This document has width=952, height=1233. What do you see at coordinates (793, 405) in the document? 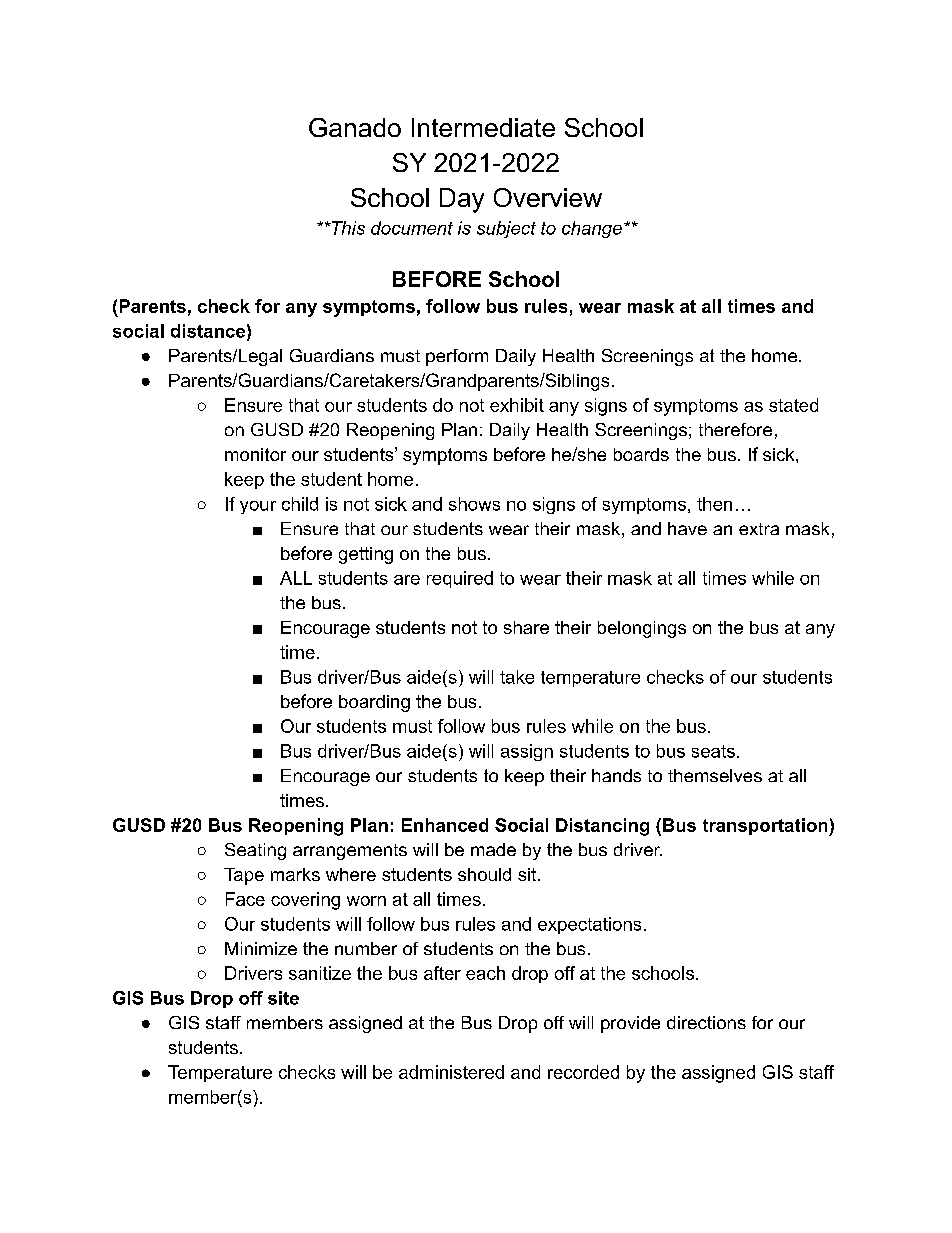
I see `stated` at bounding box center [793, 405].
